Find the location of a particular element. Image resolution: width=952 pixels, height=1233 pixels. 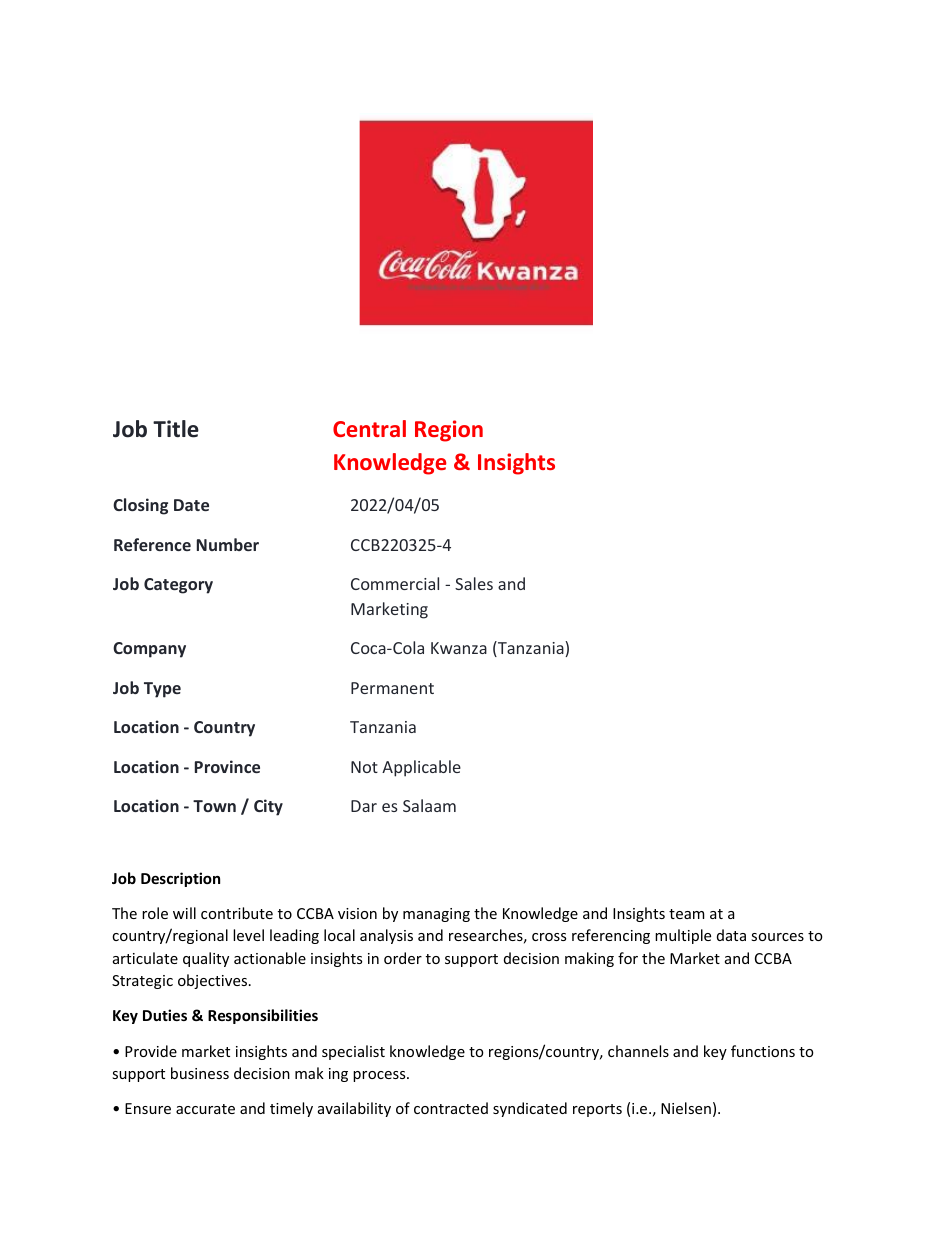

Applicable is located at coordinates (421, 768).
